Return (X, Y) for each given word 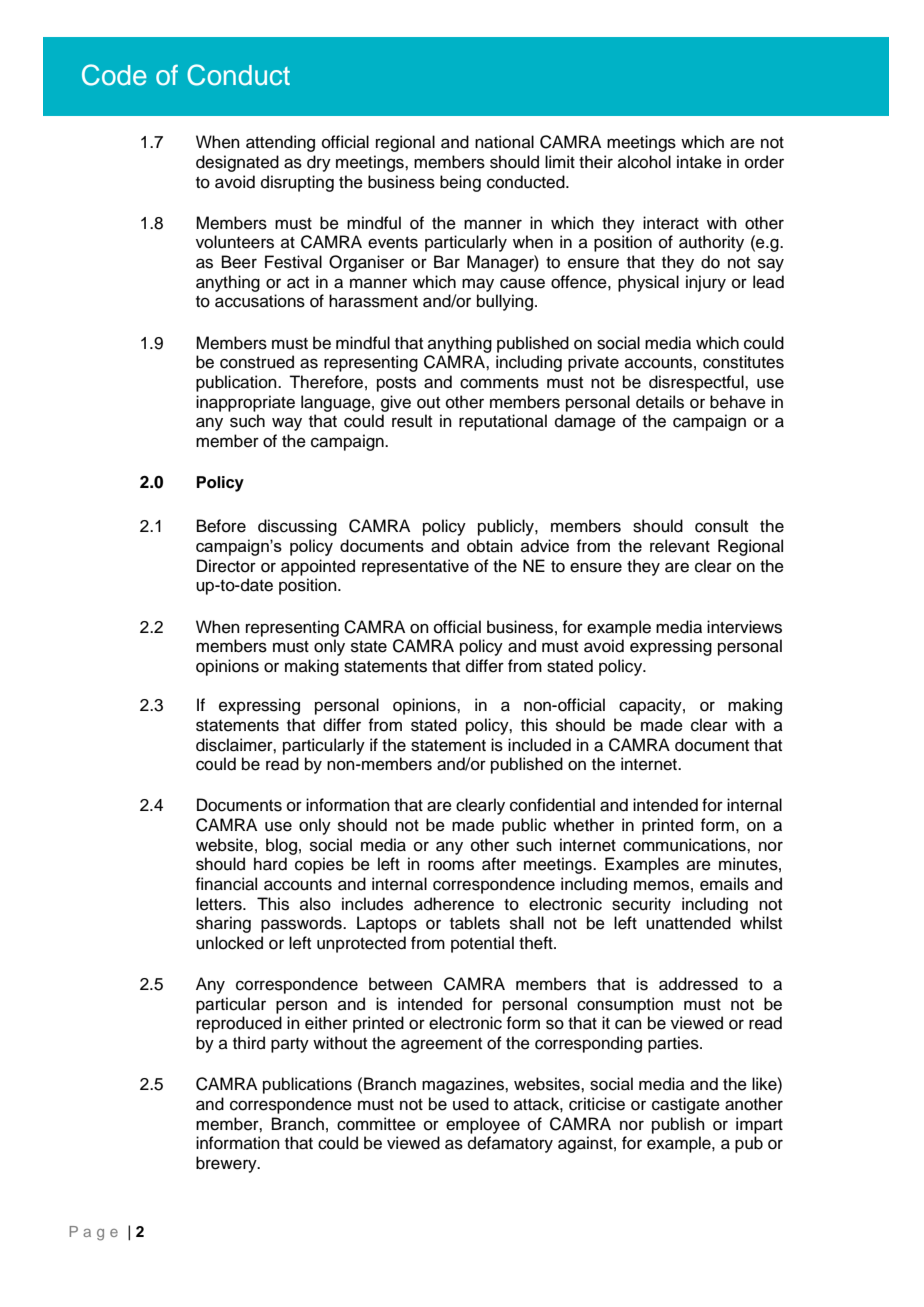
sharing (223, 924)
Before (221, 526)
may (478, 285)
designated (237, 163)
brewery (227, 1164)
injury (706, 283)
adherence (454, 904)
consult (721, 526)
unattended (688, 923)
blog (281, 846)
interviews (744, 627)
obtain (490, 546)
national (504, 142)
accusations (260, 301)
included (539, 745)
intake (699, 162)
